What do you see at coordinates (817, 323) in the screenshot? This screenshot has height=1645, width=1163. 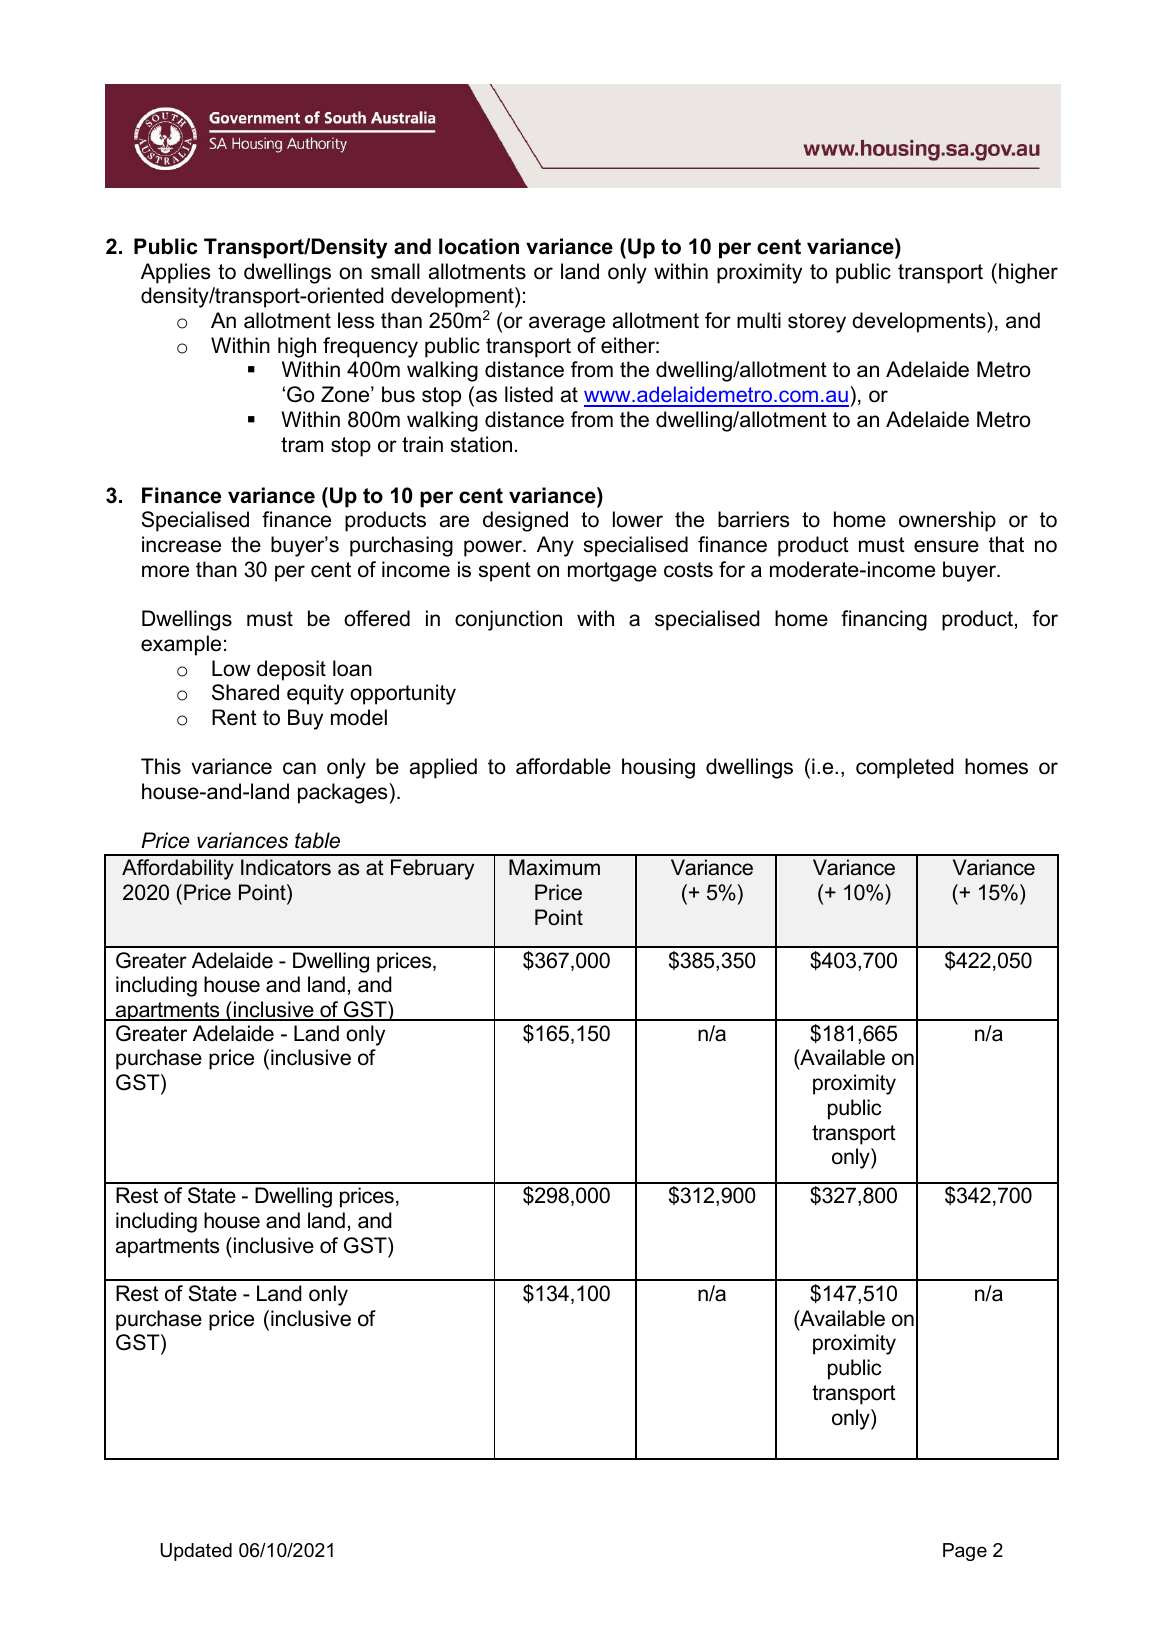 I see `storey` at bounding box center [817, 323].
